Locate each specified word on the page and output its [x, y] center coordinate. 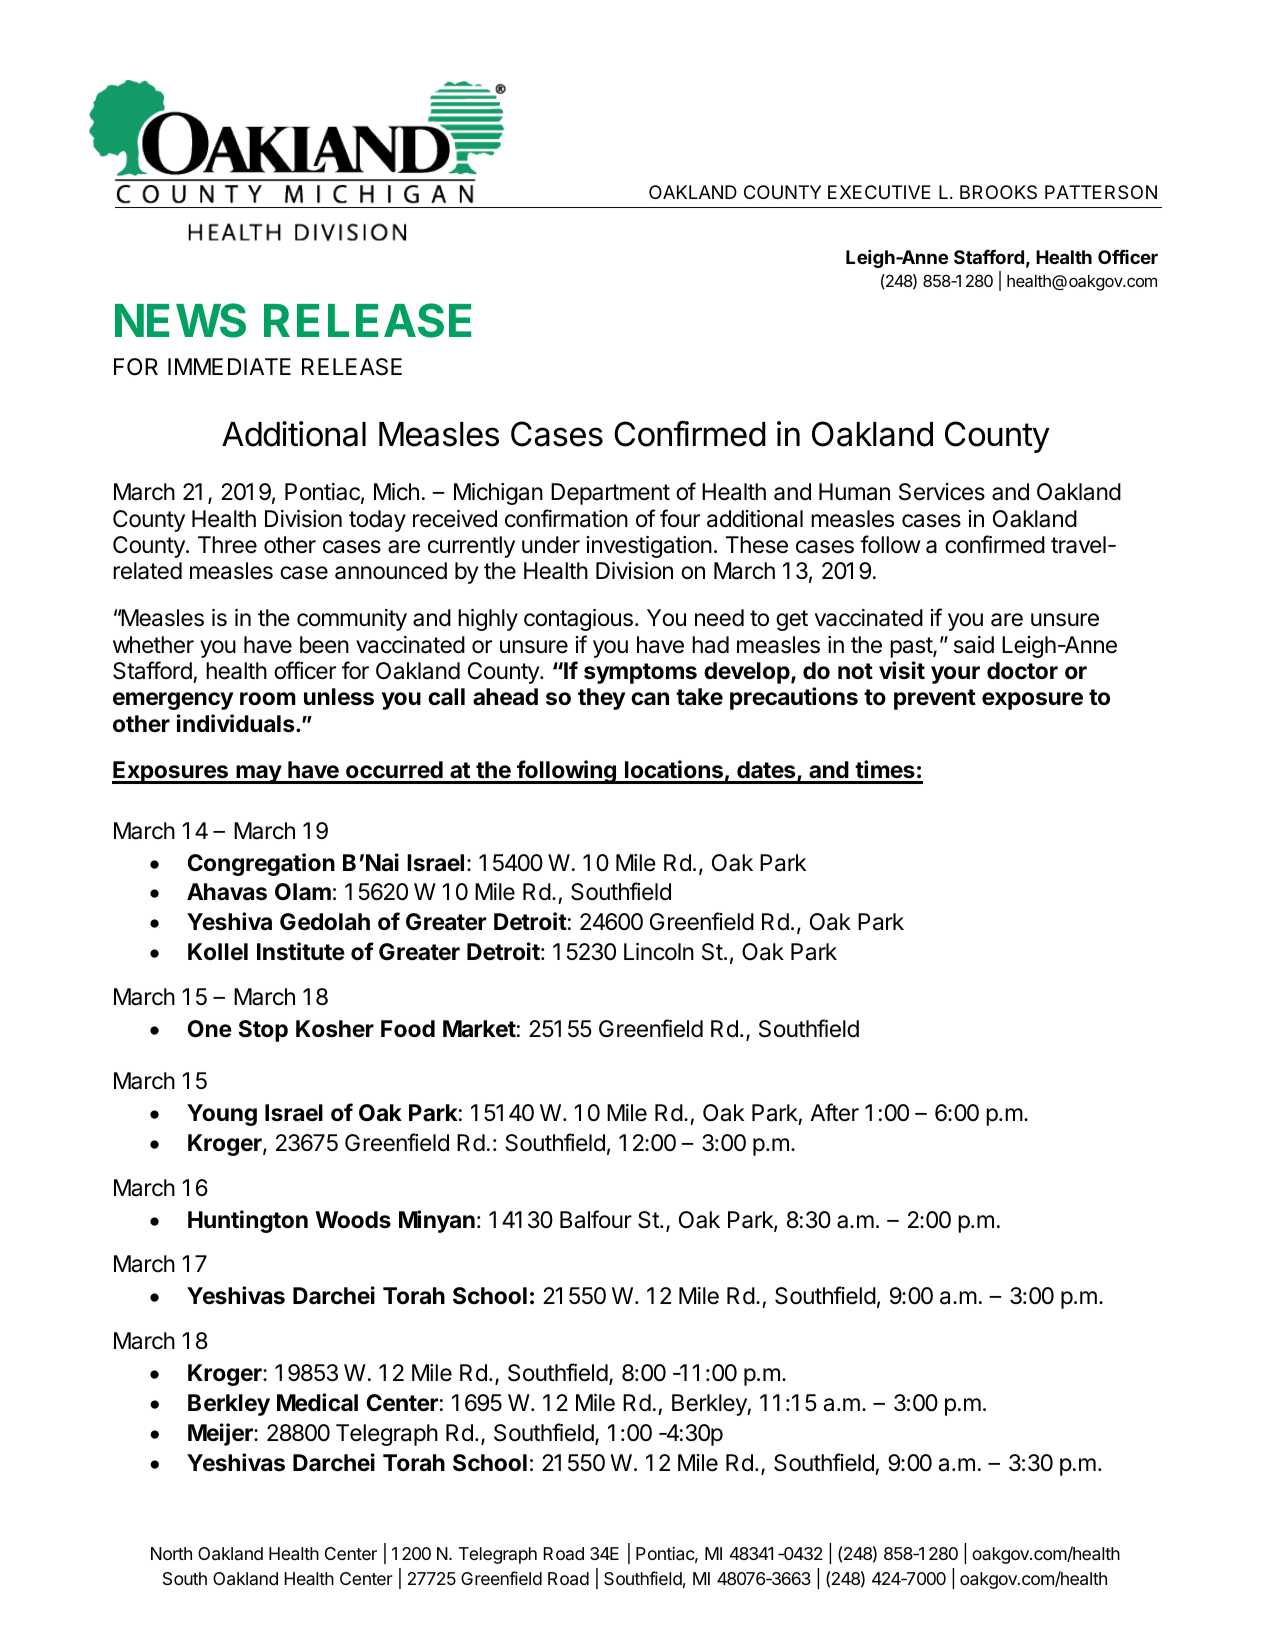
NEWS [180, 320]
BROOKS [998, 192]
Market [479, 1029]
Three [227, 545]
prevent [935, 699]
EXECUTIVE [879, 192]
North [171, 1553]
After [834, 1112]
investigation [649, 547]
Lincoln [659, 952]
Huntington [248, 1221]
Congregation [261, 864]
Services [942, 492]
